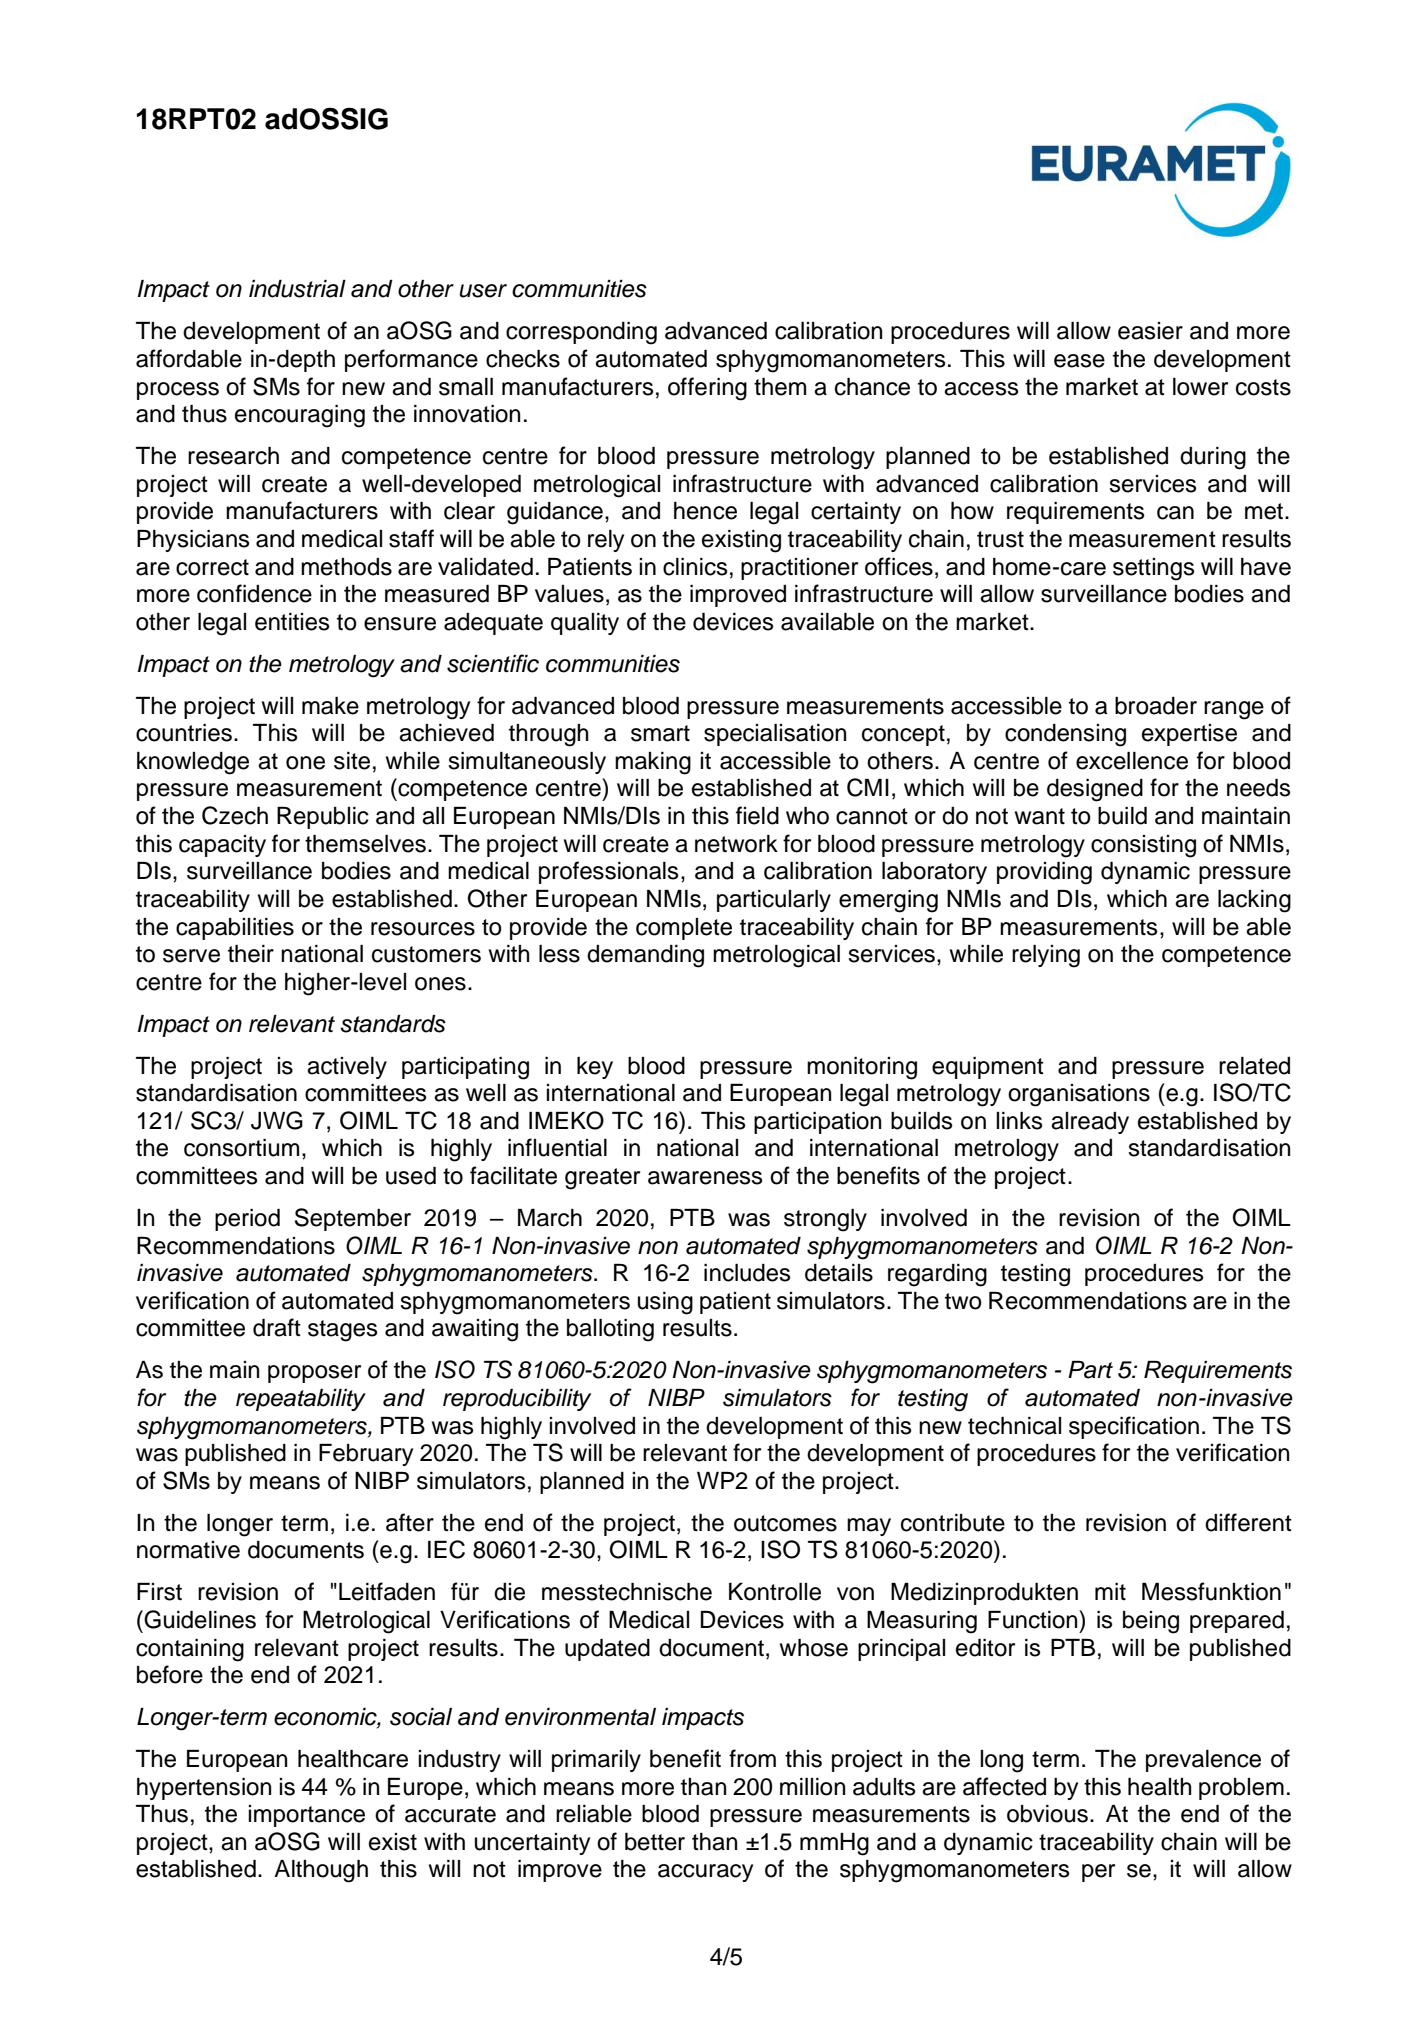  I want to click on importance, so click(306, 1816).
